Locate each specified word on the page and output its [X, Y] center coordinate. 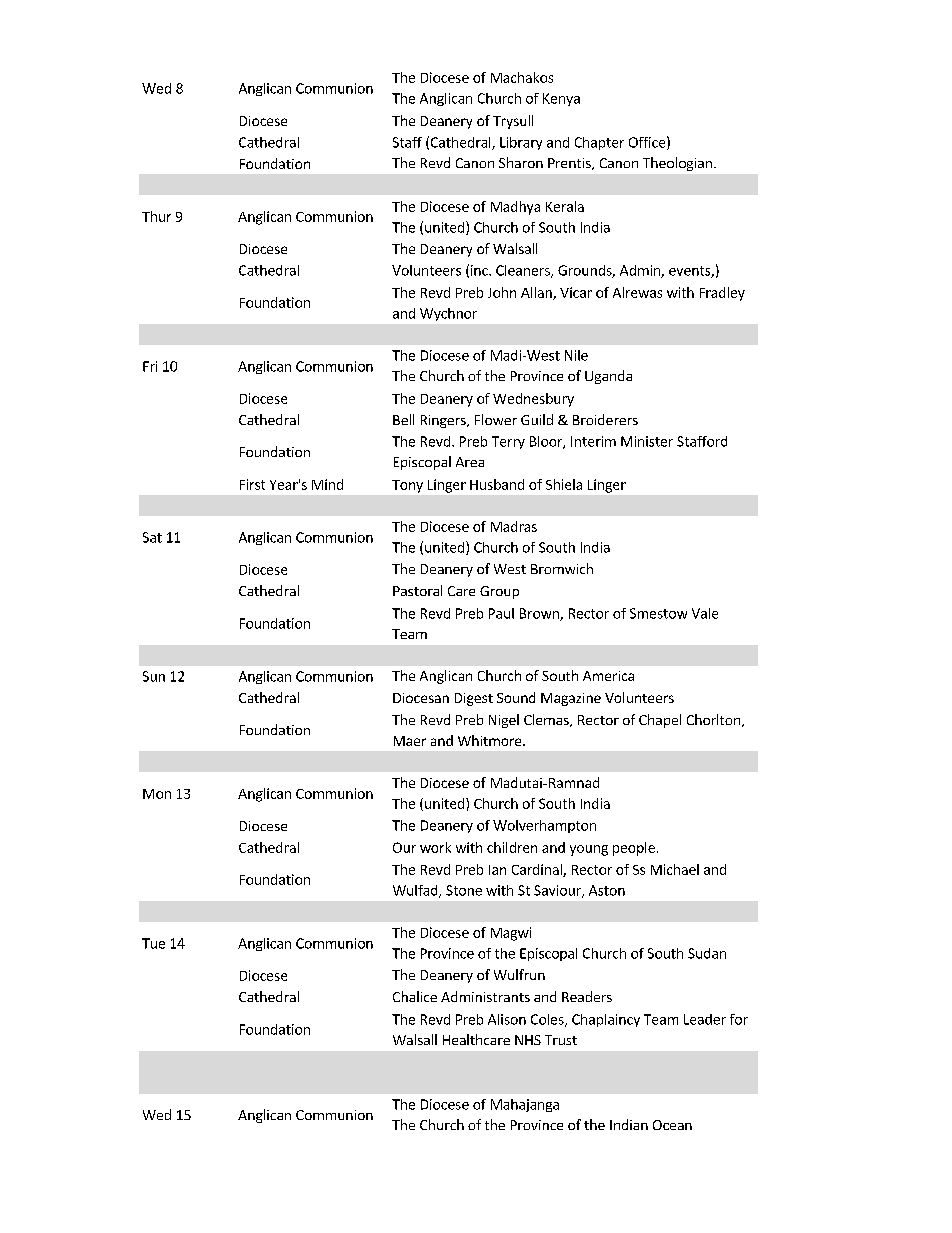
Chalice [415, 996]
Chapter [599, 143]
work [435, 847]
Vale [705, 613]
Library [521, 143]
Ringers [444, 421]
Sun [154, 676]
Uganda [608, 377]
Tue [153, 943]
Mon [157, 794]
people [634, 849]
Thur [156, 216]
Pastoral [417, 590]
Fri [150, 366]
